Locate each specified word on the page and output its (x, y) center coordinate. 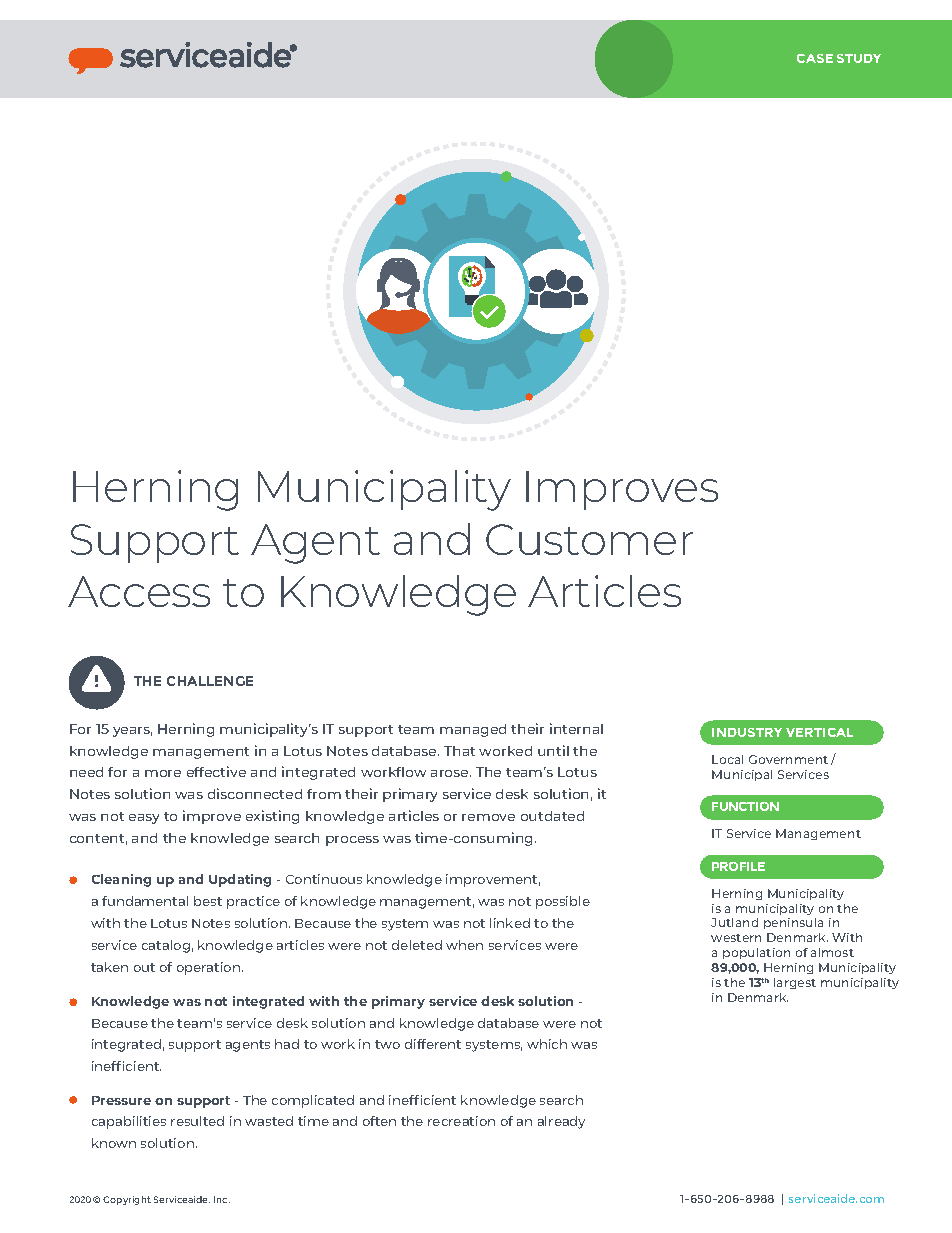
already (561, 1122)
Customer (589, 539)
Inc (222, 1199)
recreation (461, 1121)
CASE (815, 58)
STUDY (859, 58)
